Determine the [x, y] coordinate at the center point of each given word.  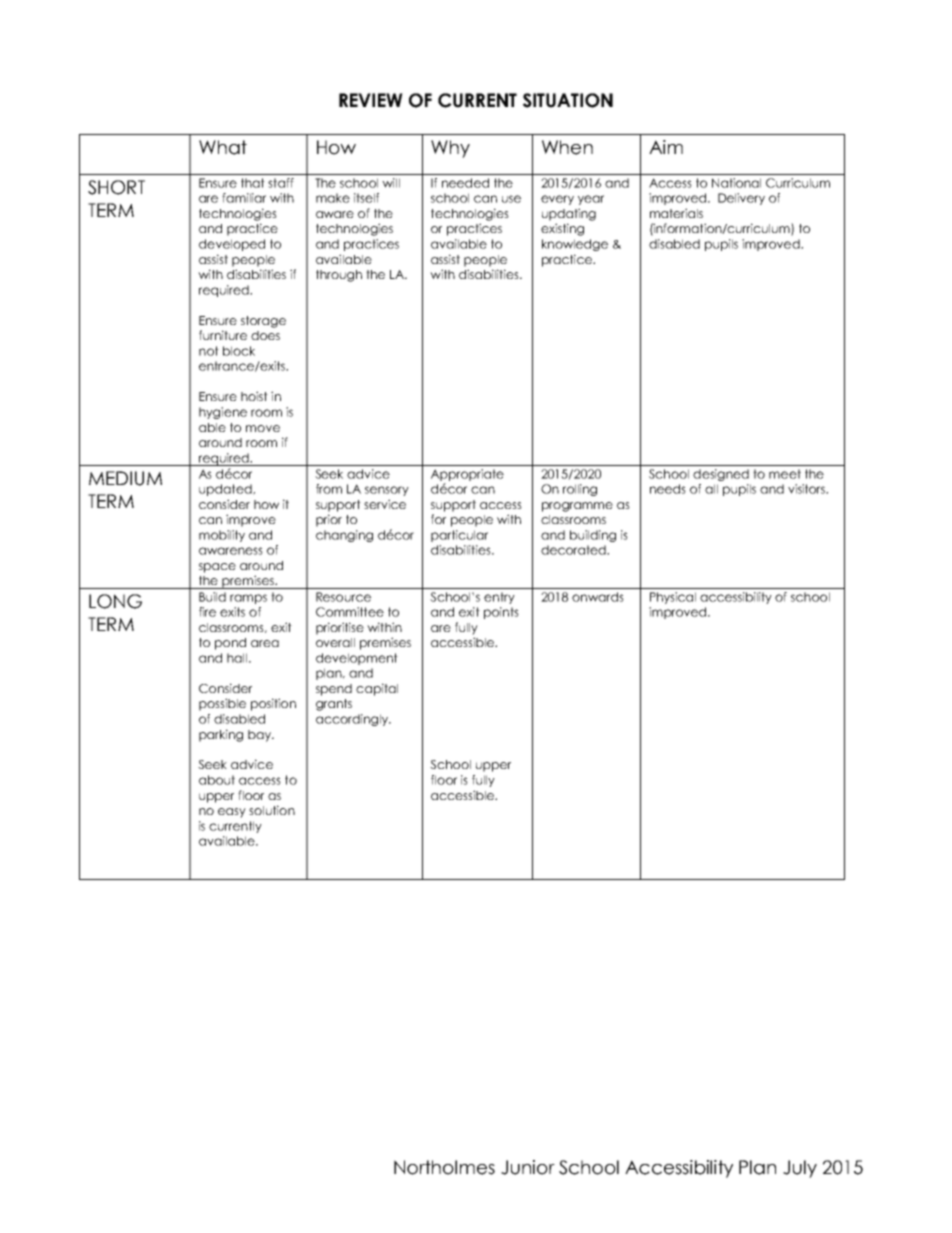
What [223, 147]
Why [450, 149]
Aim [666, 147]
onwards [598, 597]
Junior [528, 1167]
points [501, 613]
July [800, 1169]
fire [207, 612]
